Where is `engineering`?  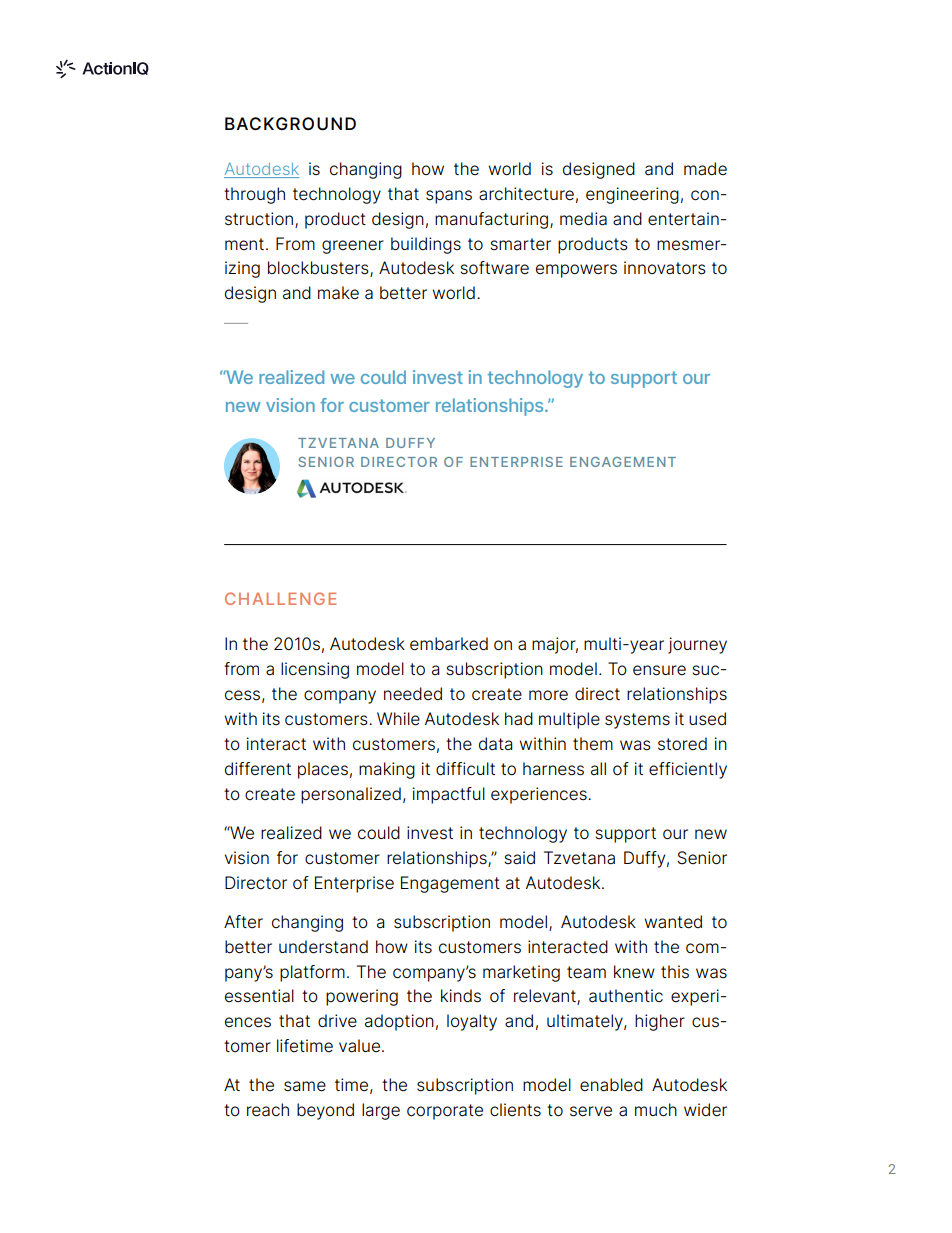 engineering is located at coordinates (632, 195).
